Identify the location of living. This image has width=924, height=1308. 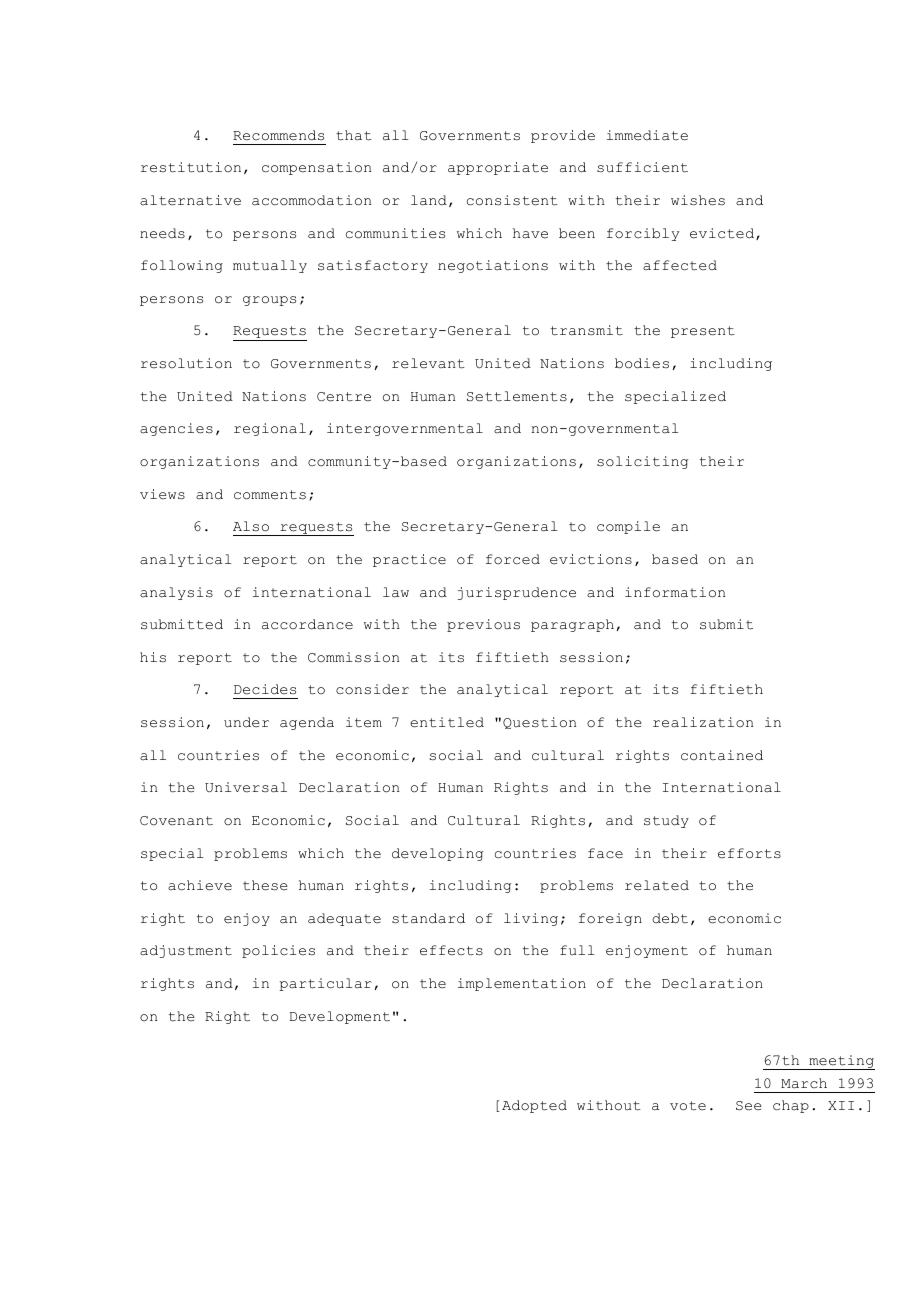
(531, 919).
